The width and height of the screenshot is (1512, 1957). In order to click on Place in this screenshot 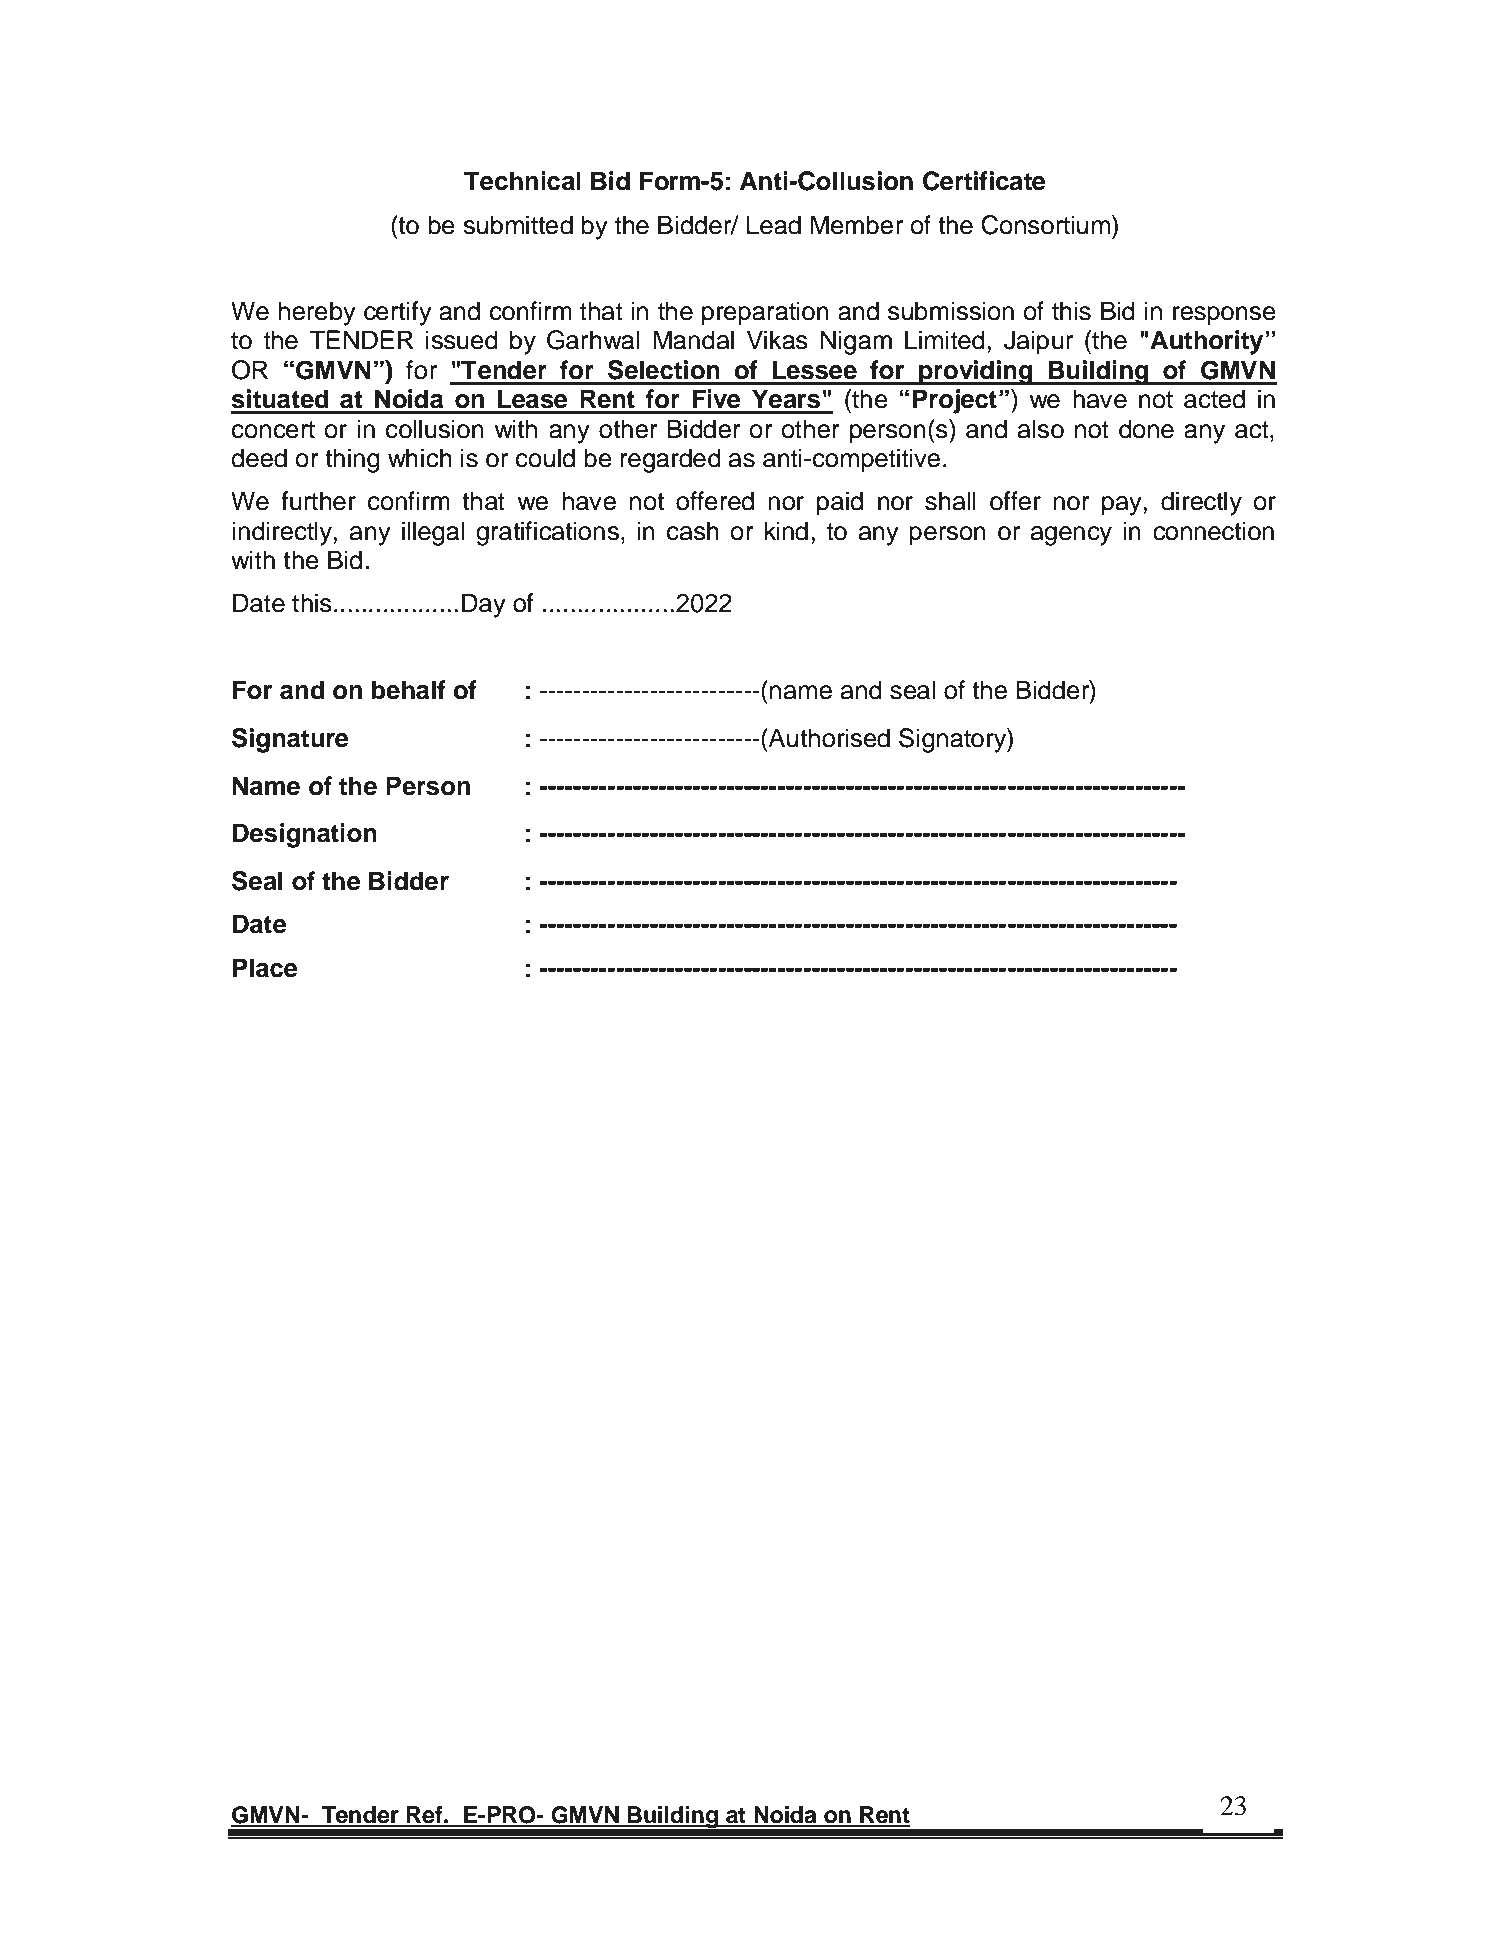, I will do `click(265, 968)`.
